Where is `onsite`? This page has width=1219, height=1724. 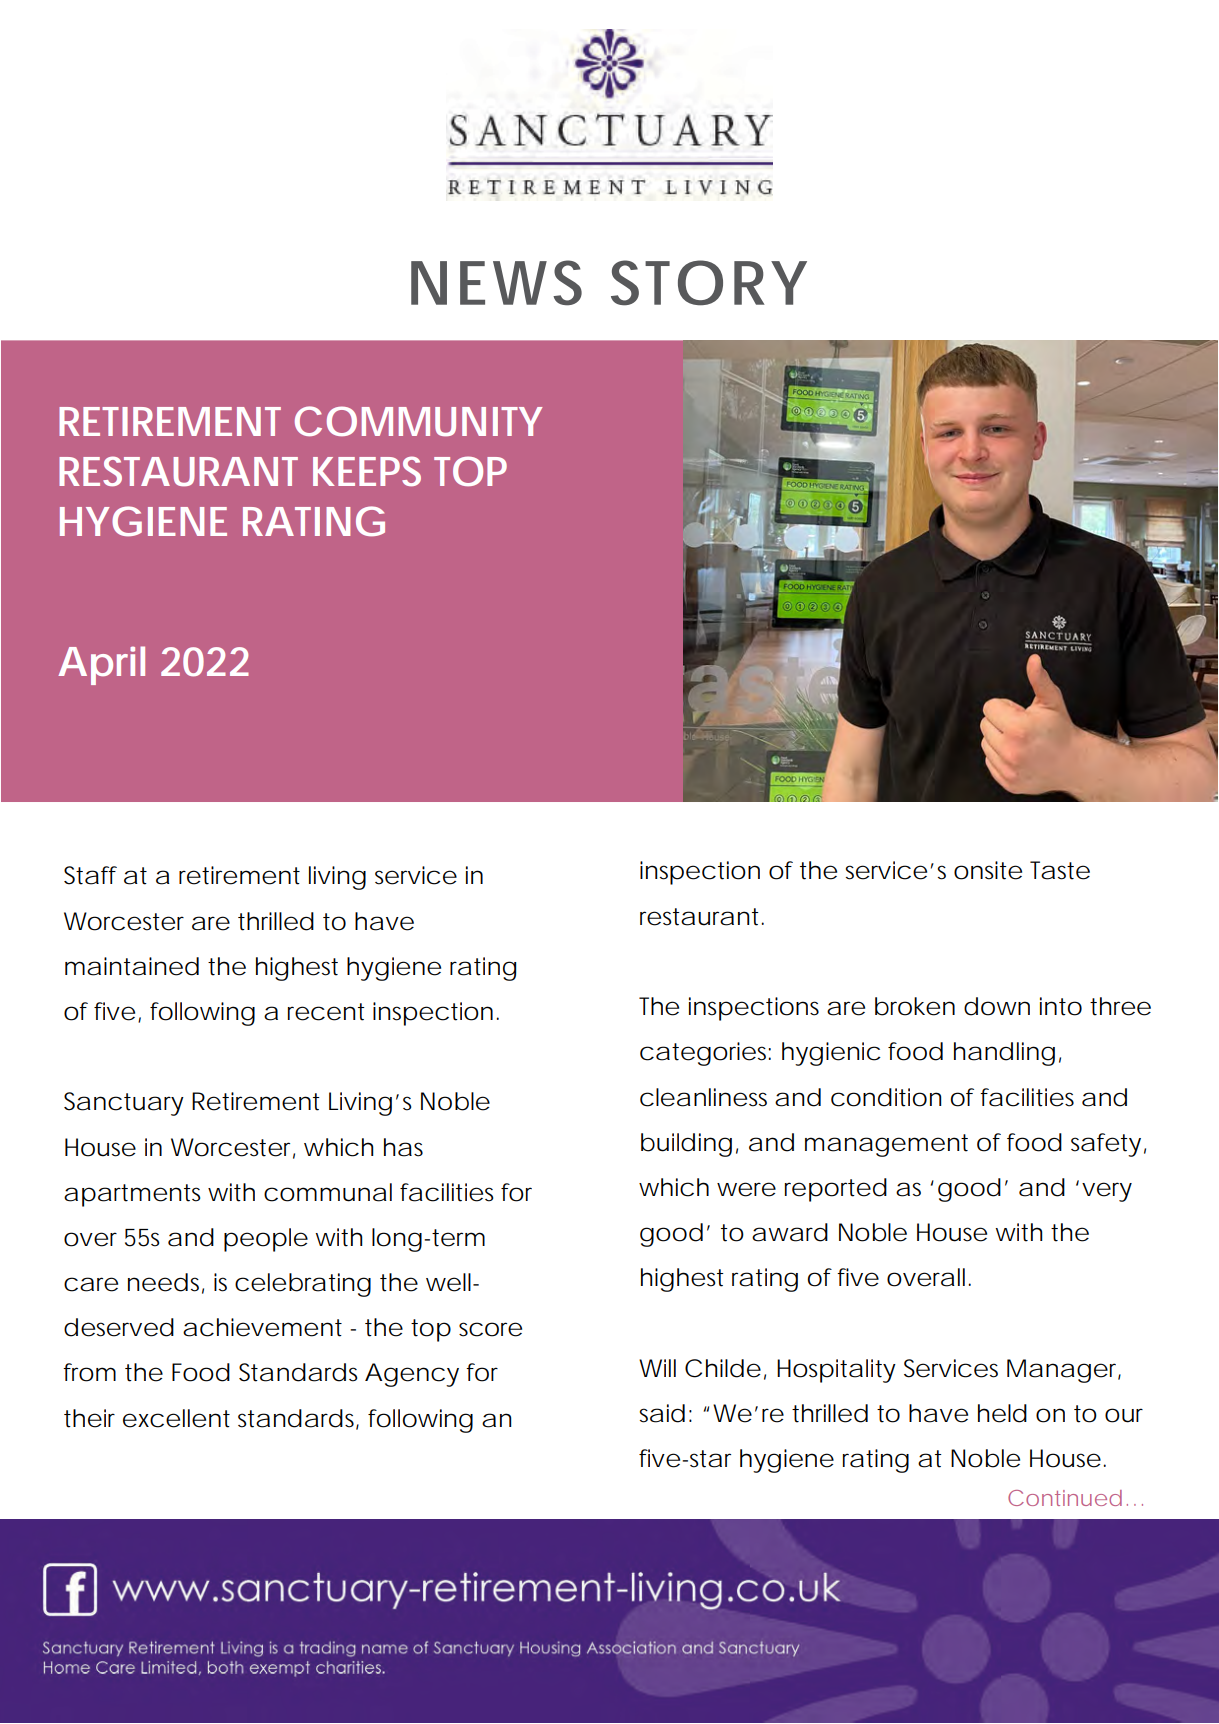 onsite is located at coordinates (988, 870).
